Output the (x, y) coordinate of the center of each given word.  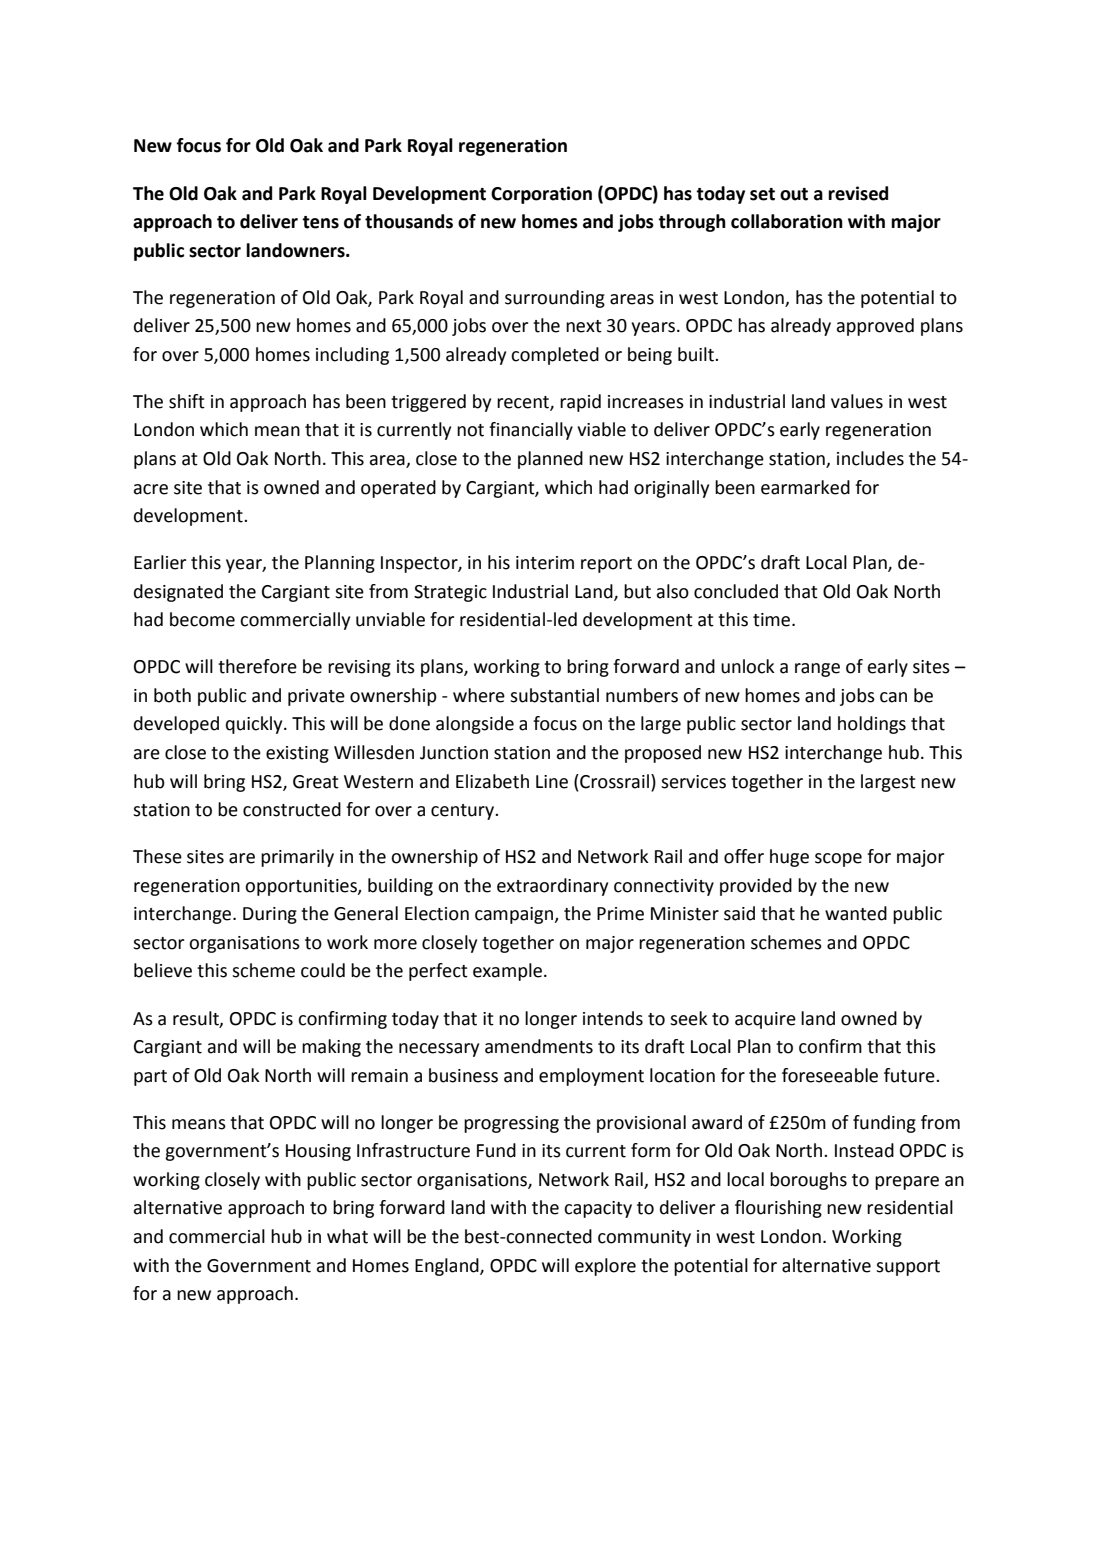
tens (320, 222)
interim (545, 563)
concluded (736, 591)
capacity (598, 1209)
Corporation (541, 195)
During (270, 915)
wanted (856, 913)
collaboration (787, 221)
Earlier (160, 562)
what (347, 1236)
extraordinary (552, 887)
